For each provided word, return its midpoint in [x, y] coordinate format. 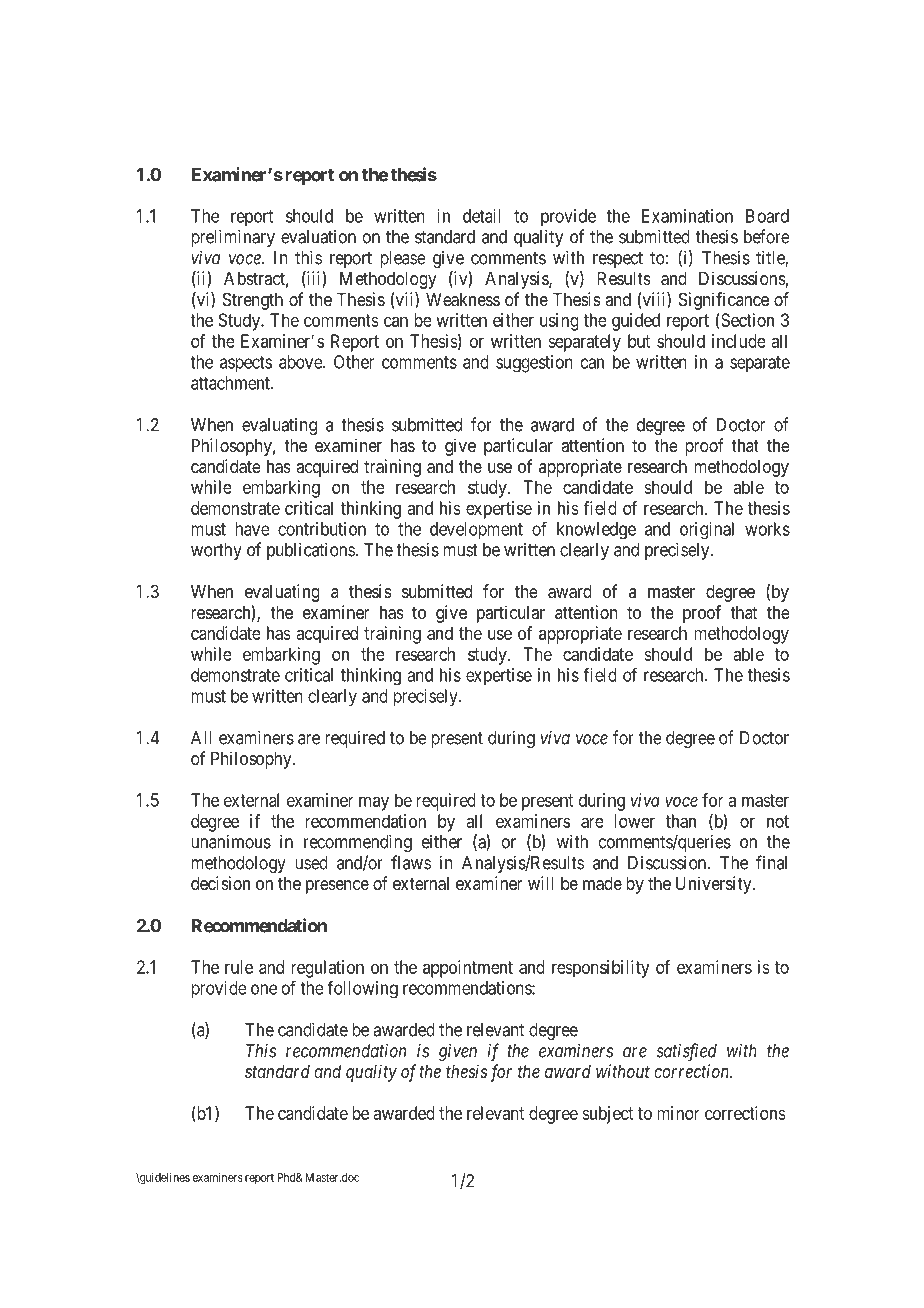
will [540, 883]
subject [607, 1115]
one [264, 989]
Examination [687, 216]
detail [481, 216]
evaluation [318, 237]
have [252, 529]
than [681, 821]
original [707, 531]
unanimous [231, 841]
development [476, 531]
